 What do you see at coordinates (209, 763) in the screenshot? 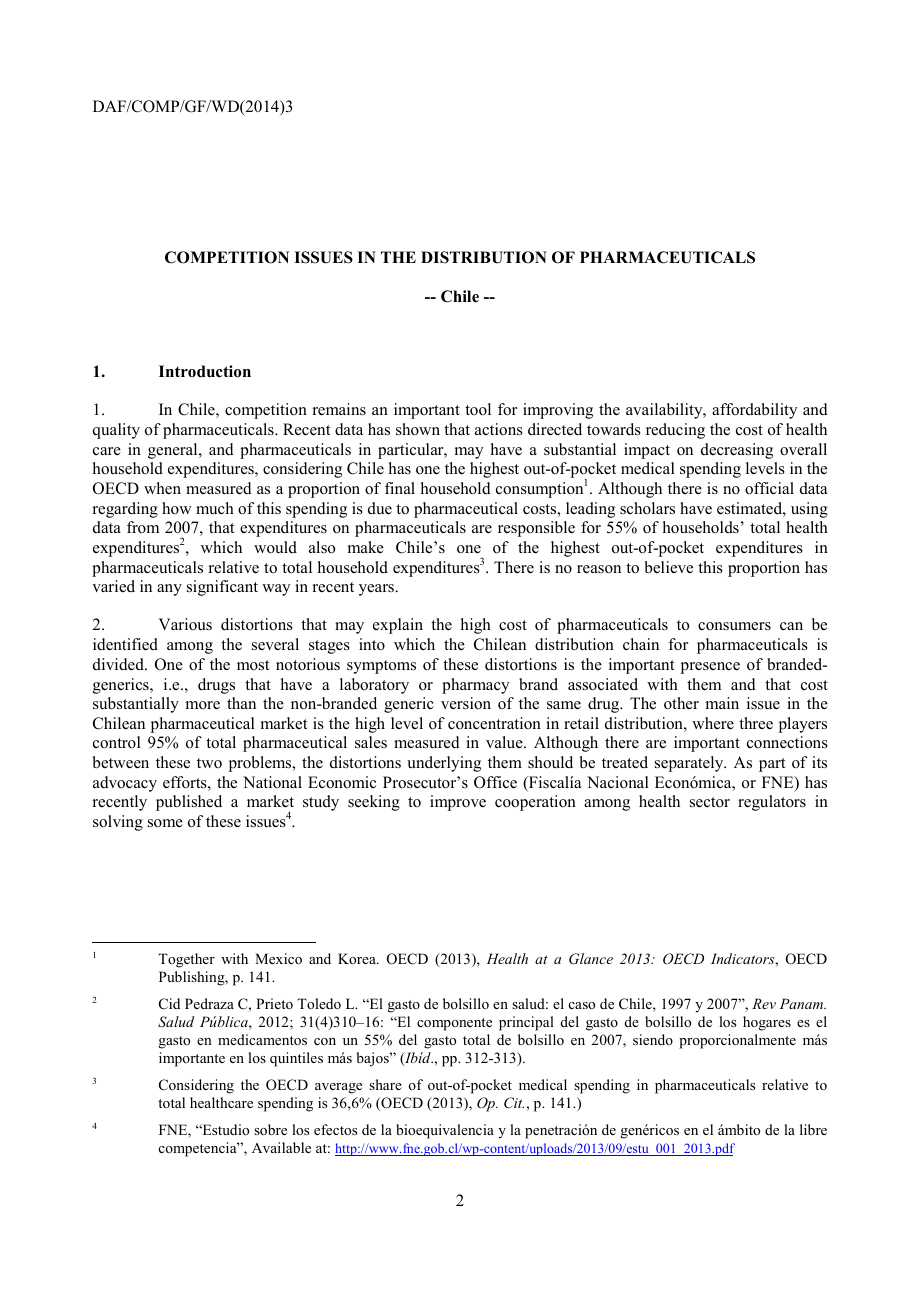
I see `two` at bounding box center [209, 763].
